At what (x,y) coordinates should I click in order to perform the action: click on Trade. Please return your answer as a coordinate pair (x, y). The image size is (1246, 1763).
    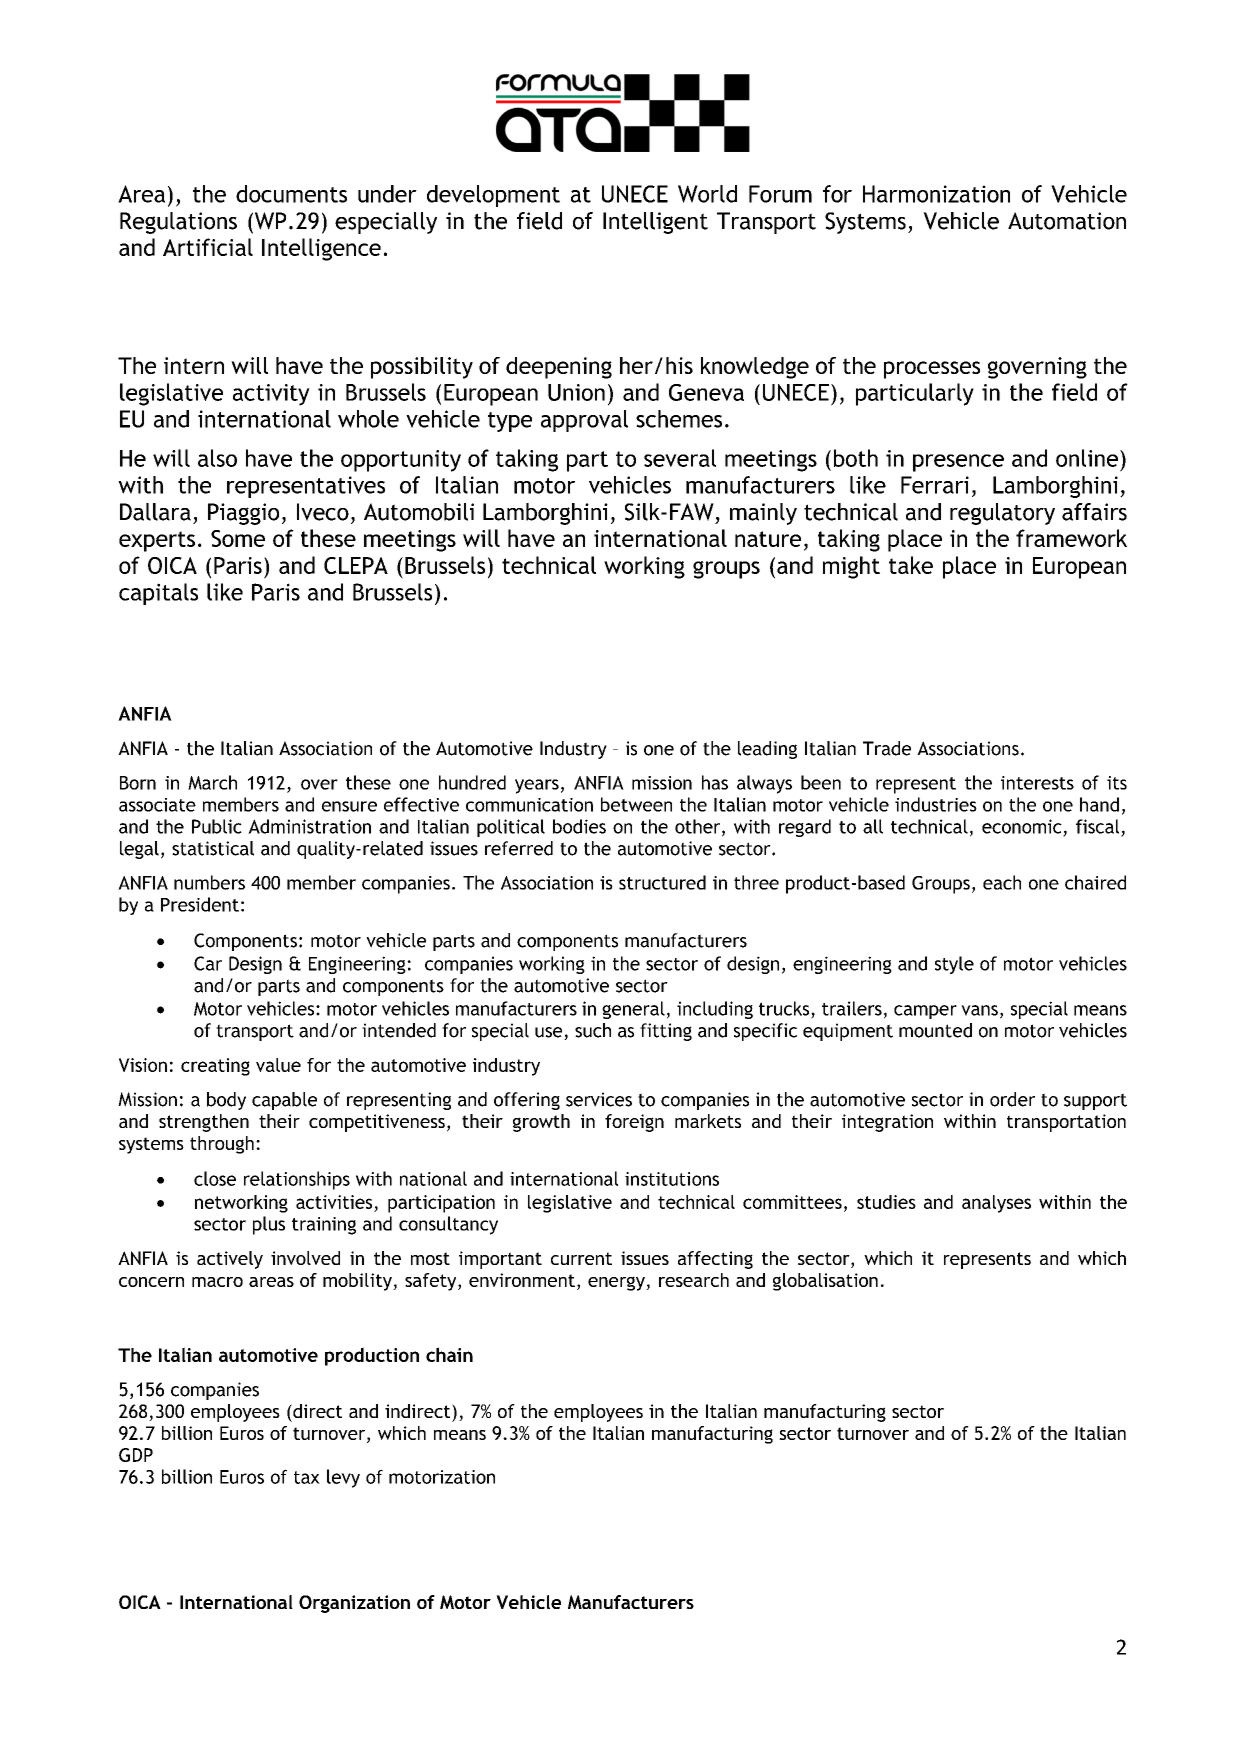
    Looking at the image, I should click on (887, 748).
